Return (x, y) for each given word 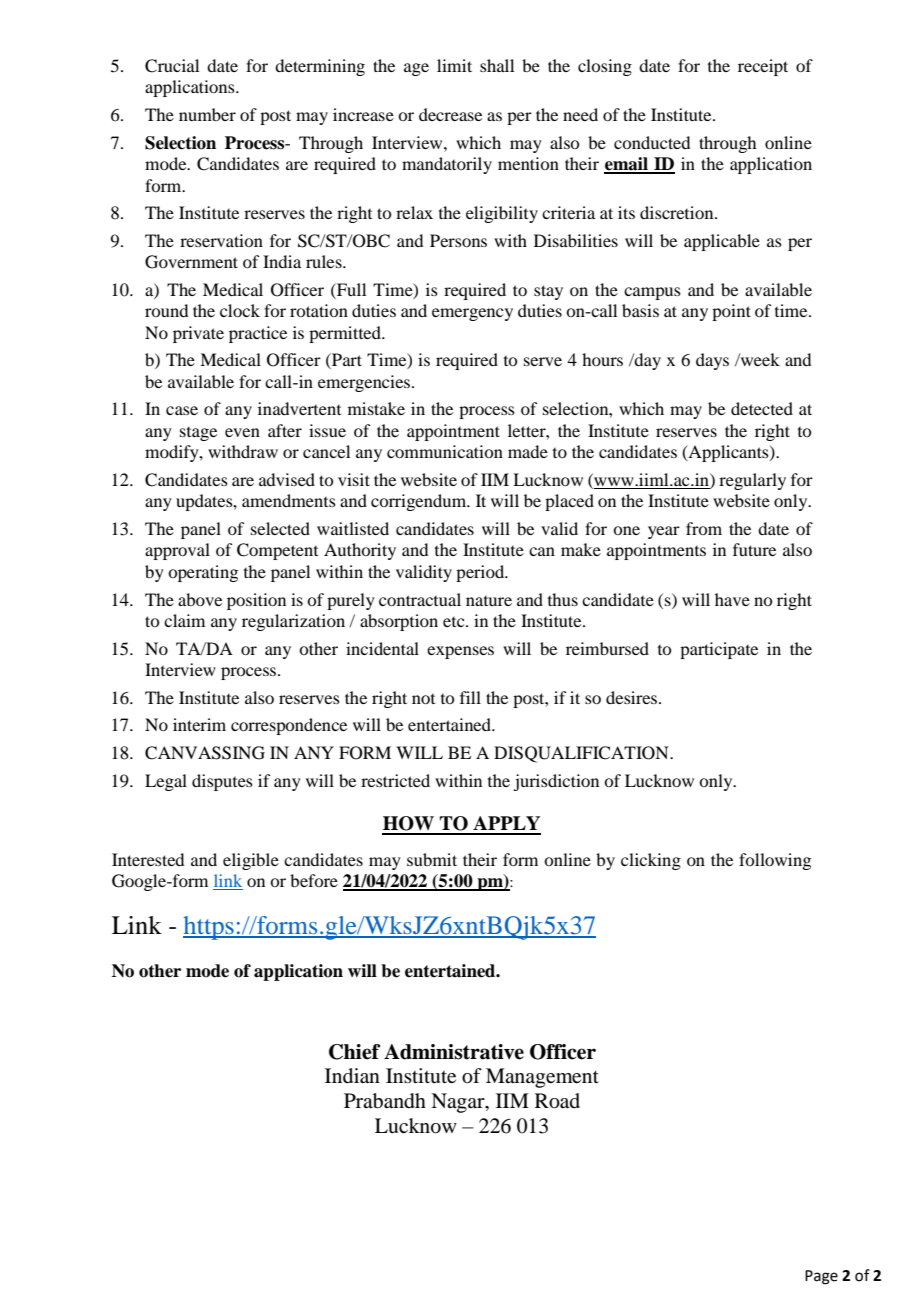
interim (199, 724)
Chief (354, 1052)
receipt (763, 67)
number (207, 114)
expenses (460, 652)
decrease (450, 114)
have (732, 599)
